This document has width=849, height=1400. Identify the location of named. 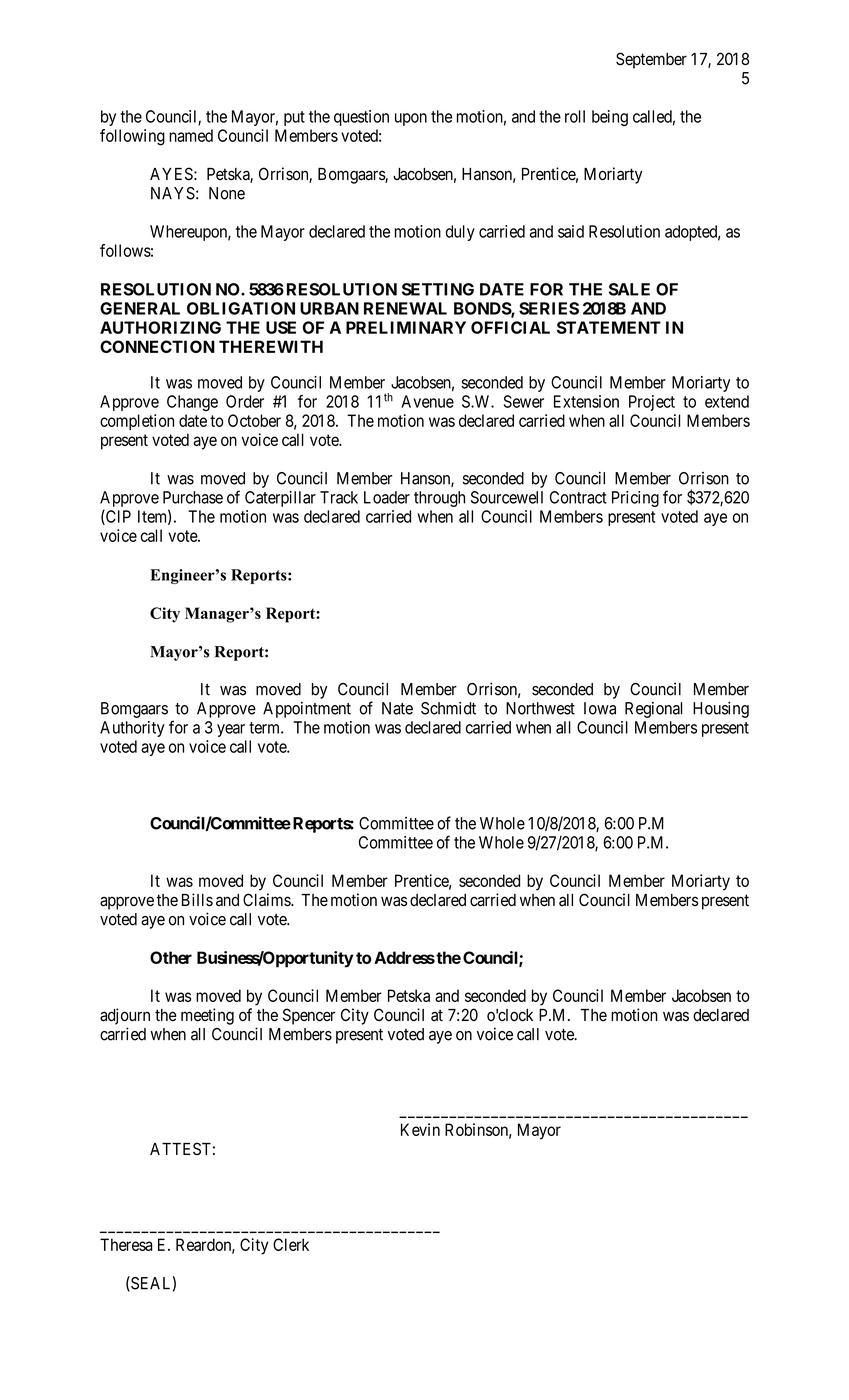
(191, 135).
